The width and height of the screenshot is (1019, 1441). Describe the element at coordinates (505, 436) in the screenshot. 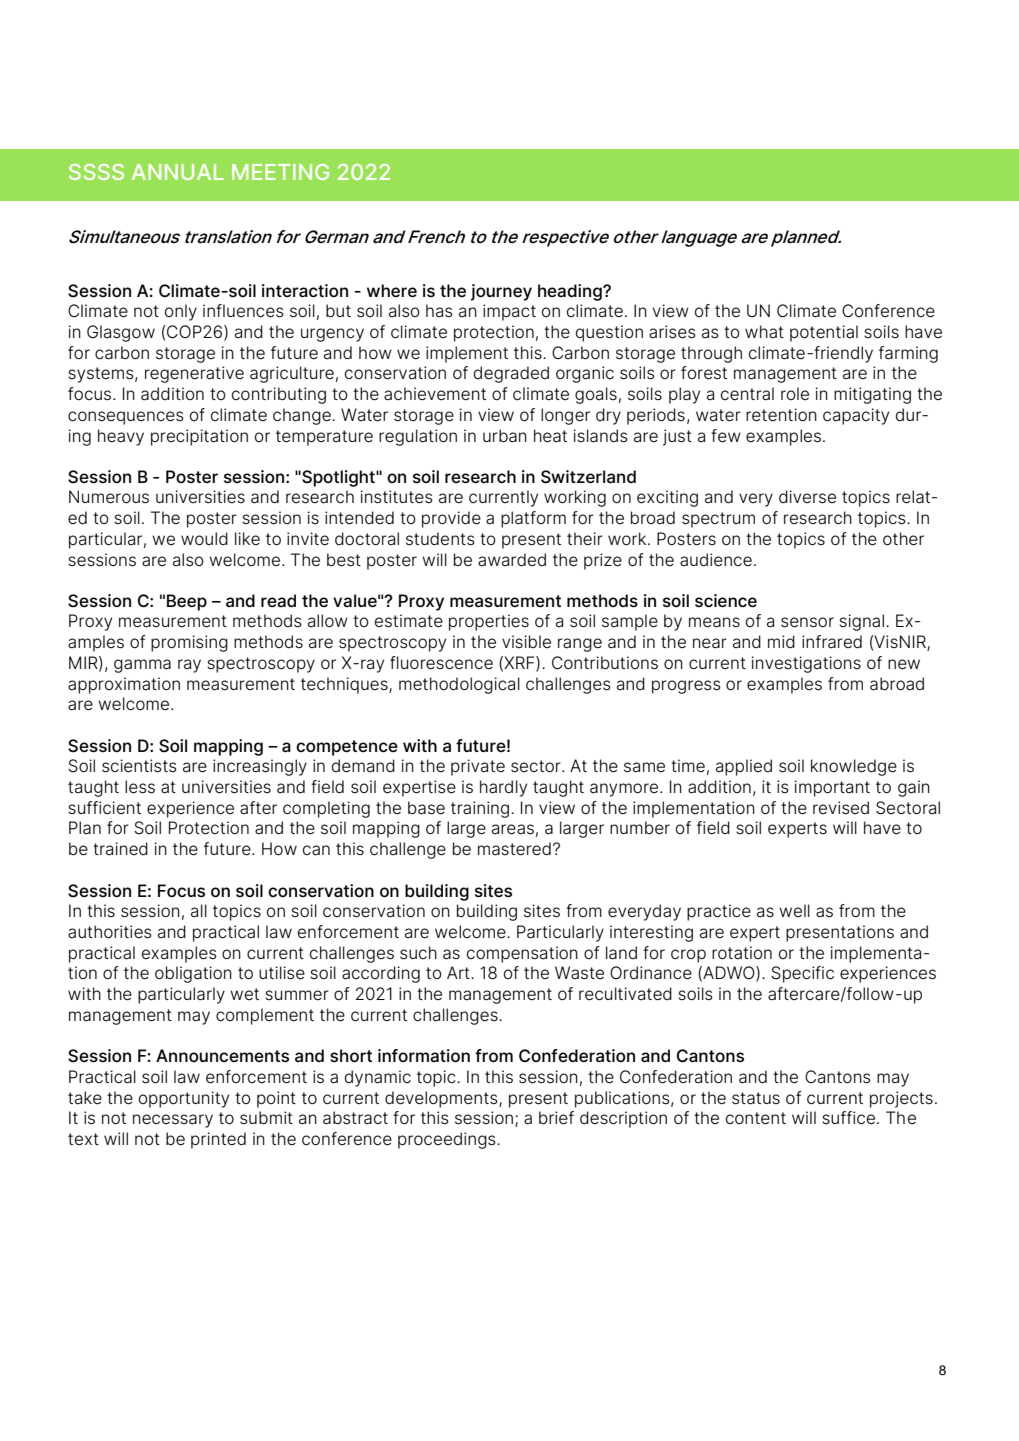

I see `urban` at that location.
